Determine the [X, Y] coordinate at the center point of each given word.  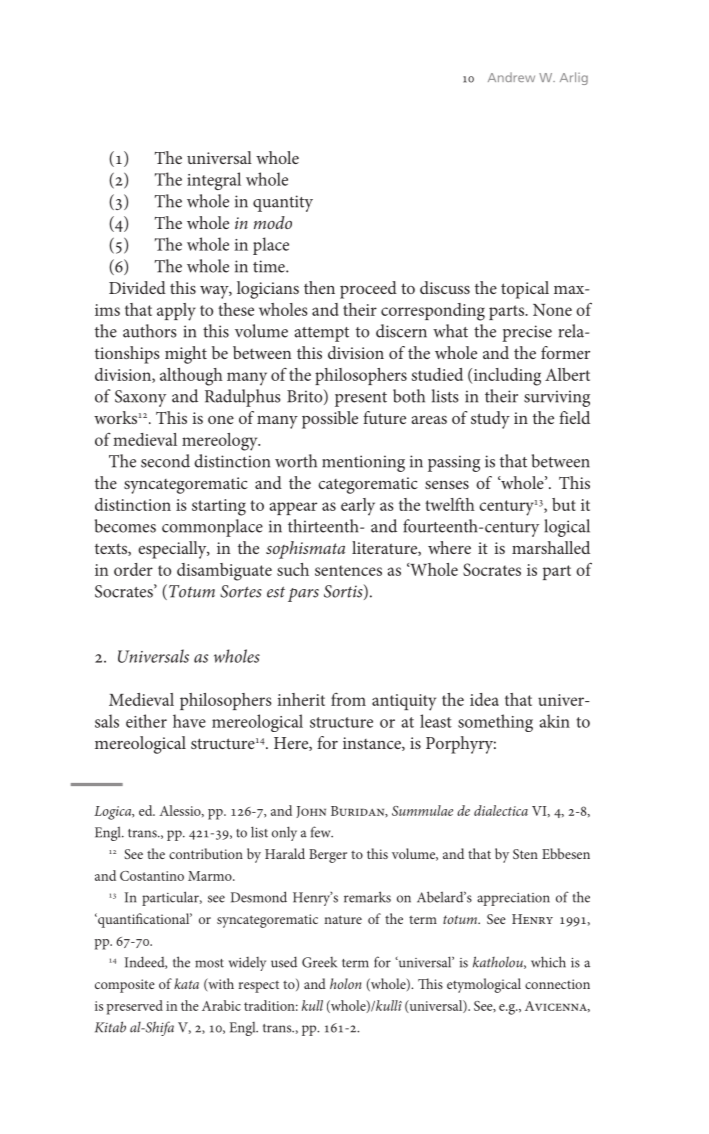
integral [214, 181]
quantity [283, 203]
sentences [348, 570]
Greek [319, 962]
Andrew [511, 77]
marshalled [551, 547]
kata [186, 983]
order [133, 569]
